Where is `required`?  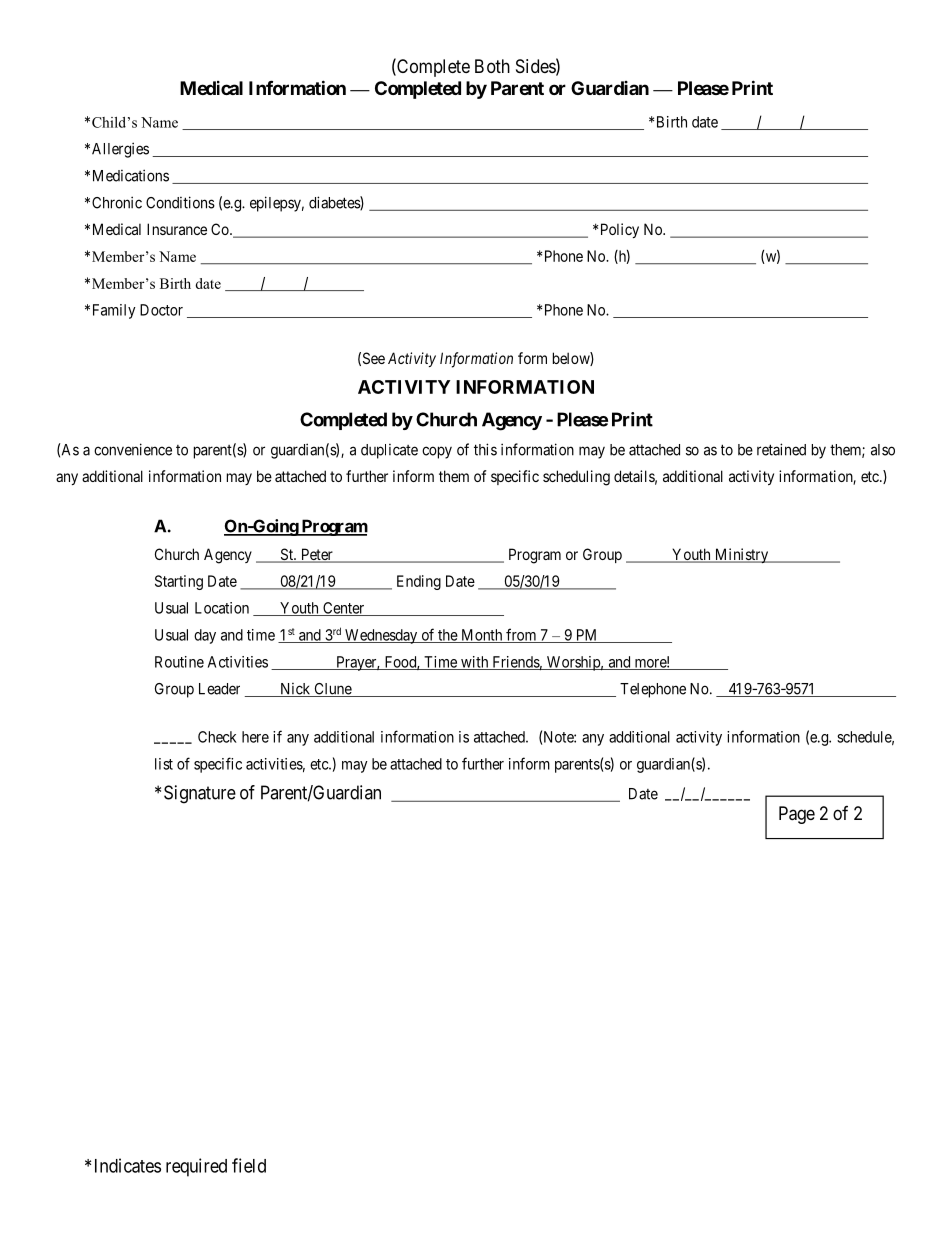 required is located at coordinates (196, 1167).
